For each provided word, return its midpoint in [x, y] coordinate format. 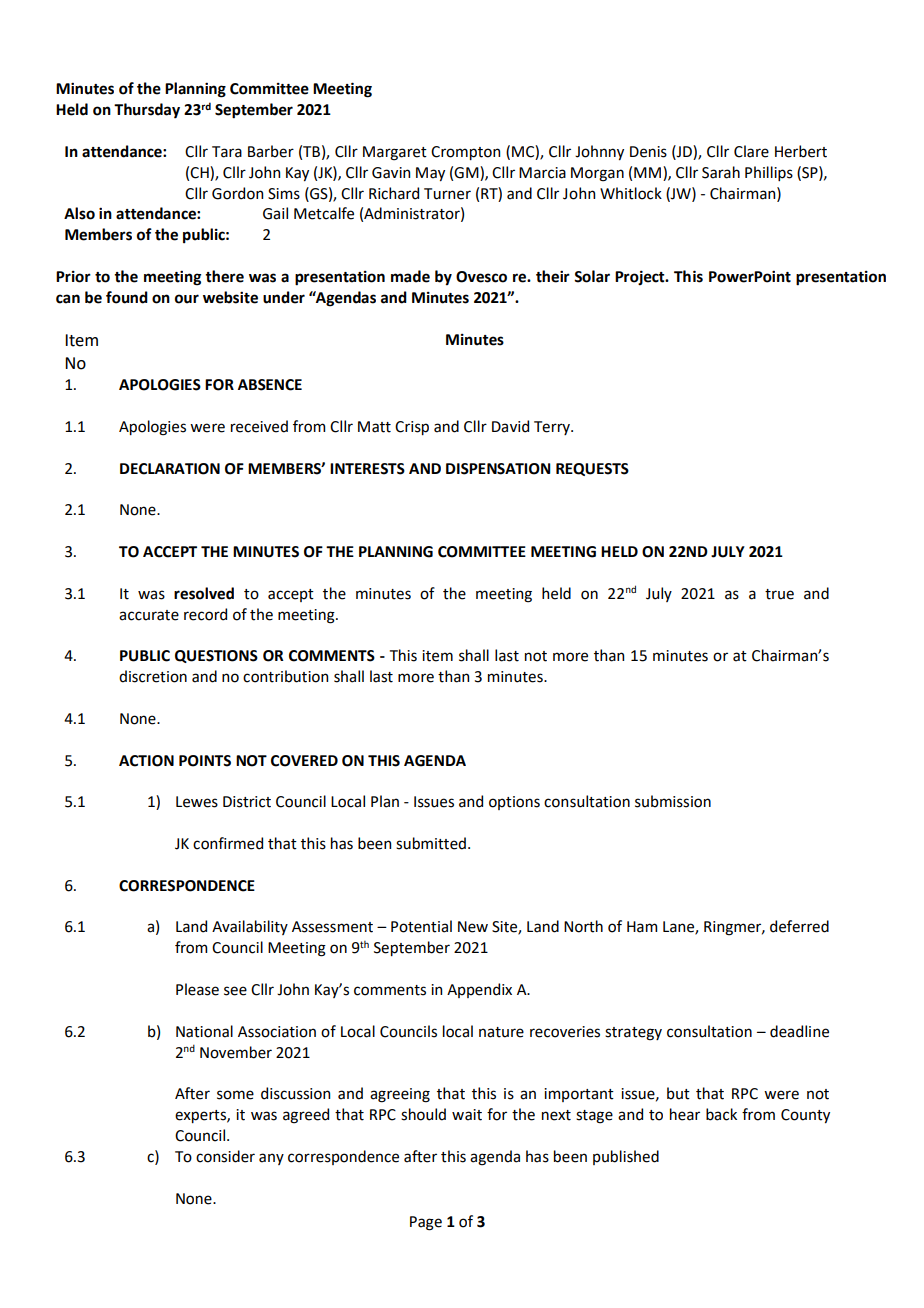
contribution [285, 676]
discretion [153, 676]
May [430, 174]
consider [225, 1156]
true [779, 594]
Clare [751, 151]
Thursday [147, 111]
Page [426, 1223]
